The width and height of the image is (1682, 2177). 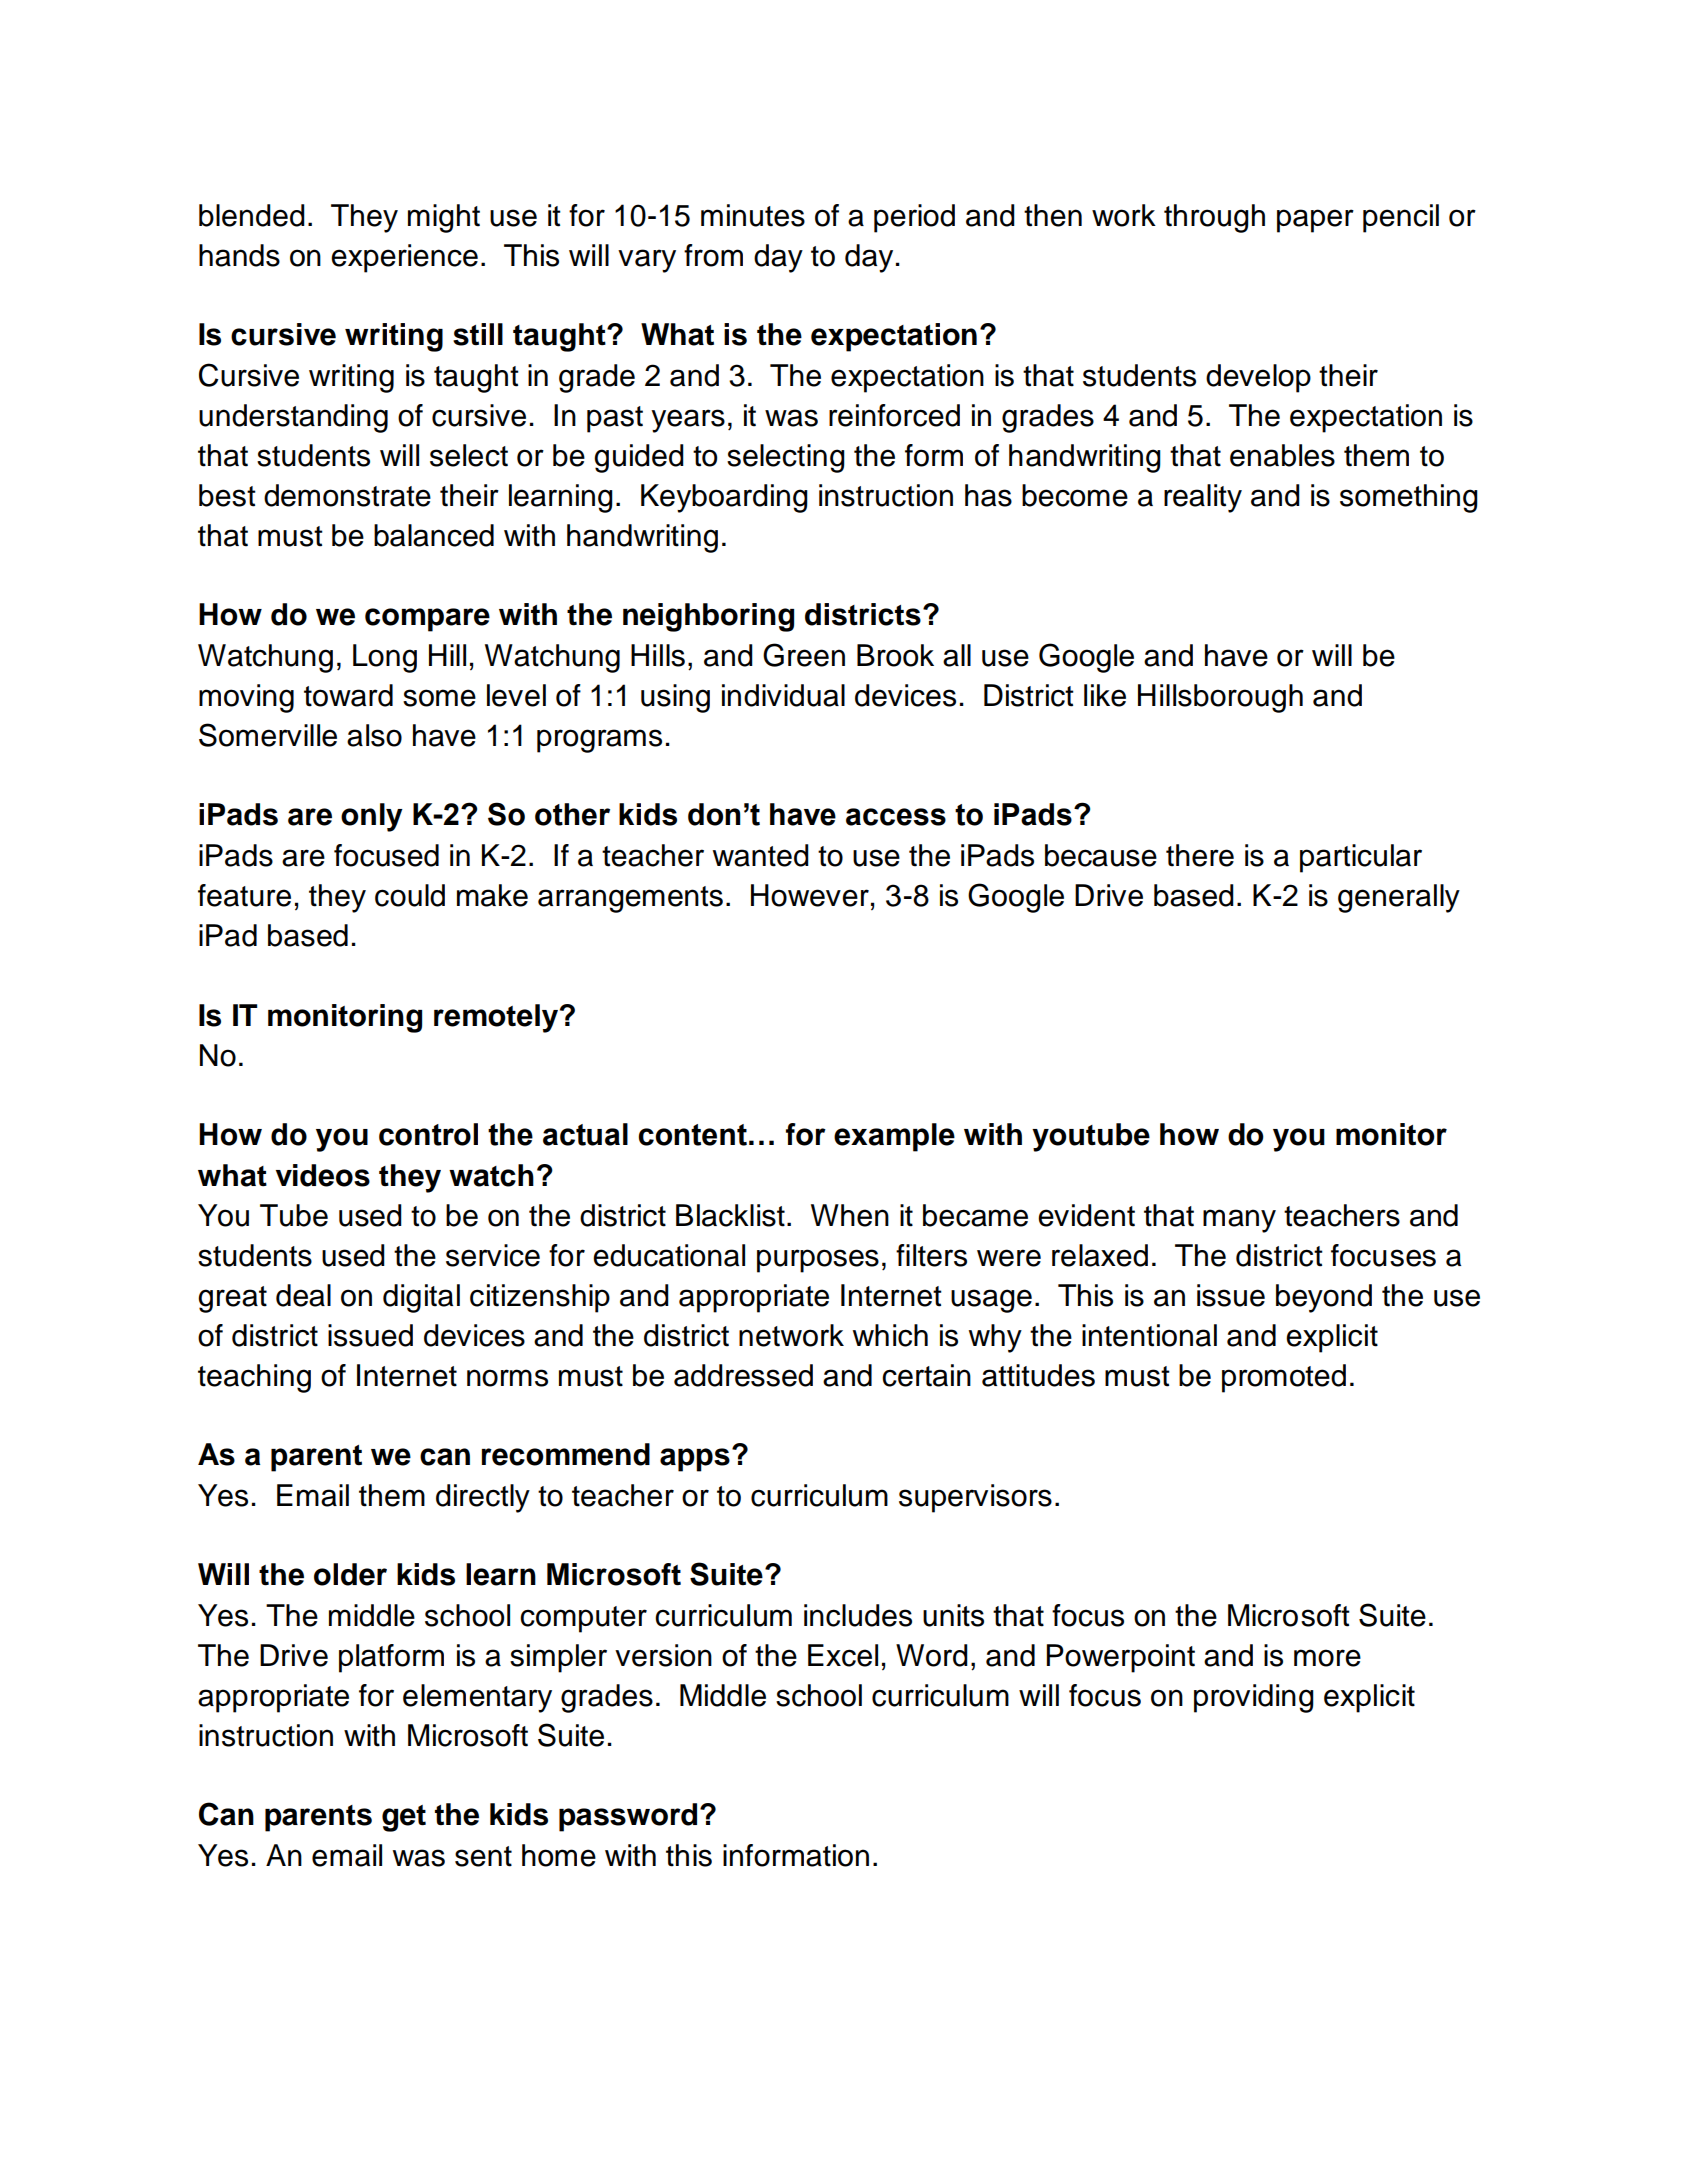 What do you see at coordinates (497, 1018) in the image?
I see `remotely` at bounding box center [497, 1018].
